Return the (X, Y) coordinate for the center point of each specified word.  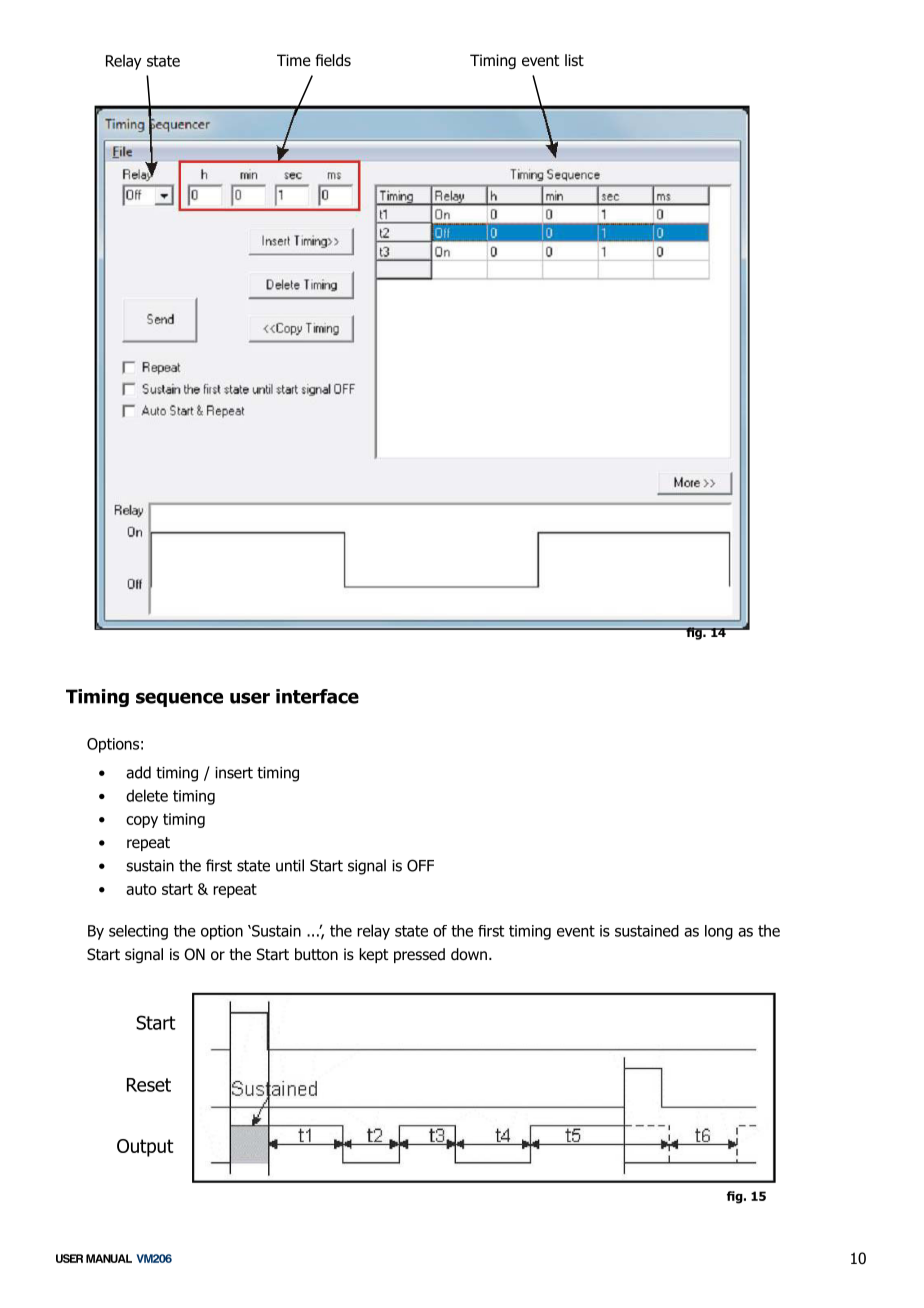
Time (294, 60)
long (719, 932)
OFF (420, 865)
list (574, 60)
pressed (419, 955)
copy (142, 822)
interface (317, 696)
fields (333, 60)
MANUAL (109, 1258)
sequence (179, 699)
